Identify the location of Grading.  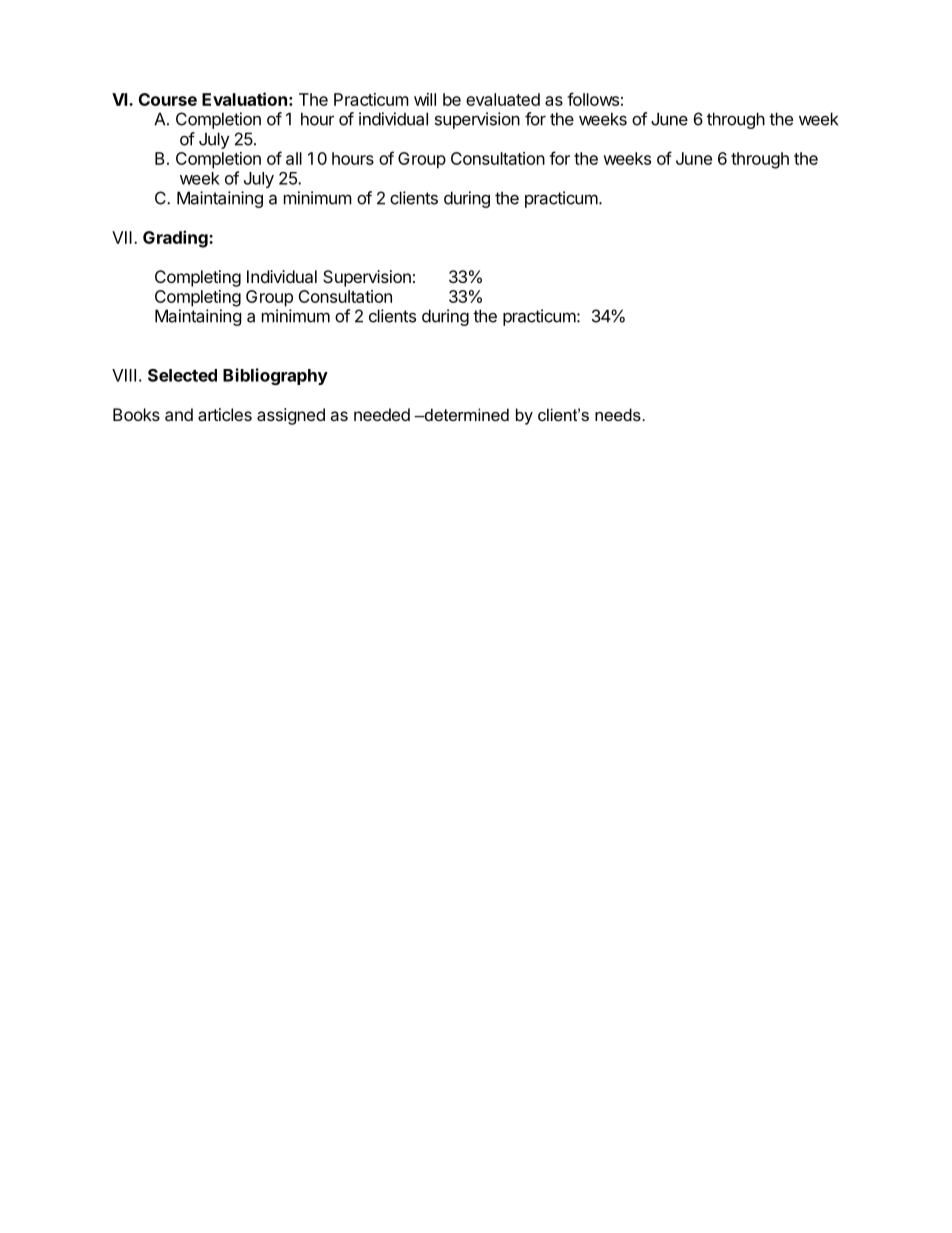
(176, 239).
